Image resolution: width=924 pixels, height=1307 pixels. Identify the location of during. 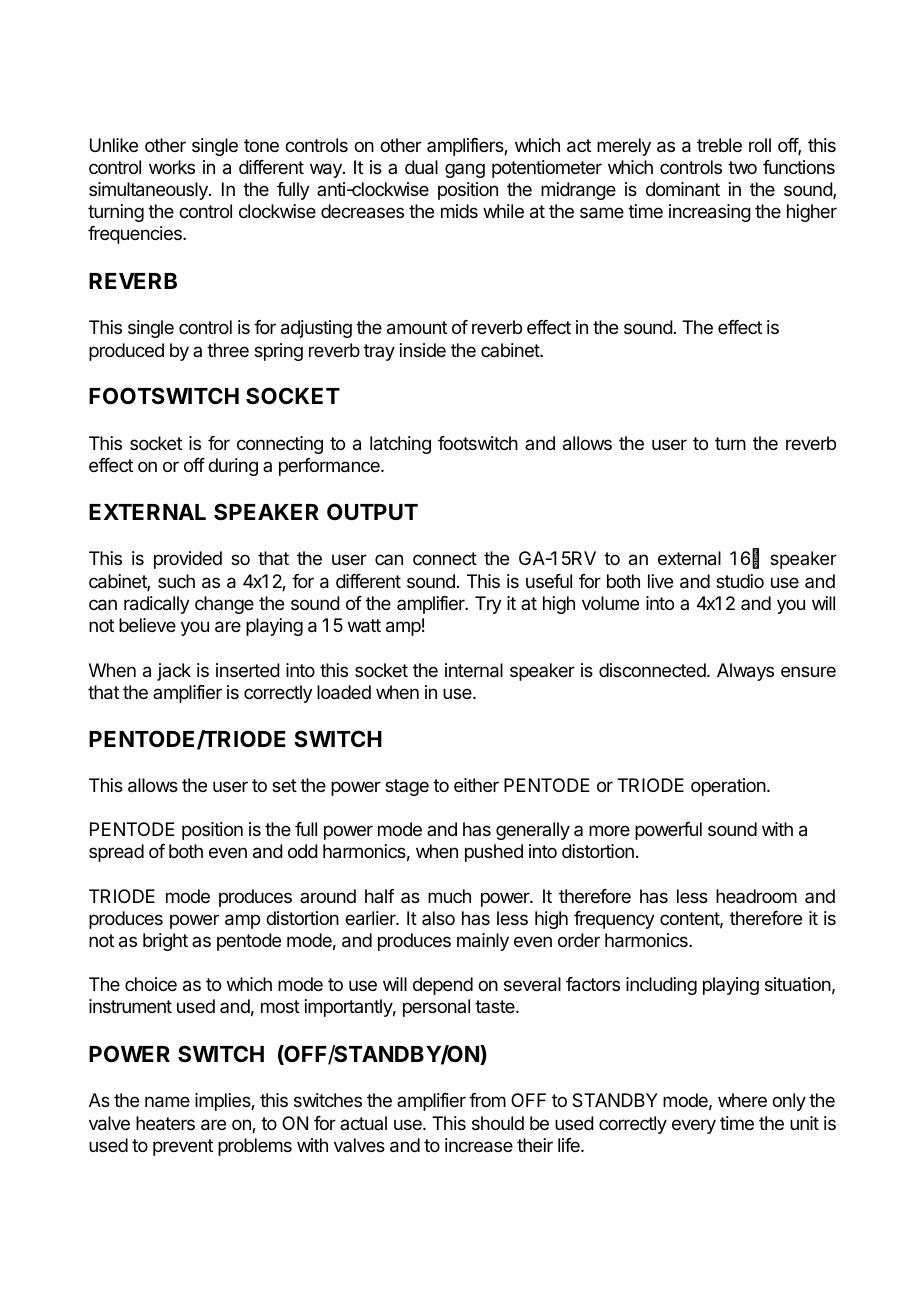
(233, 467).
